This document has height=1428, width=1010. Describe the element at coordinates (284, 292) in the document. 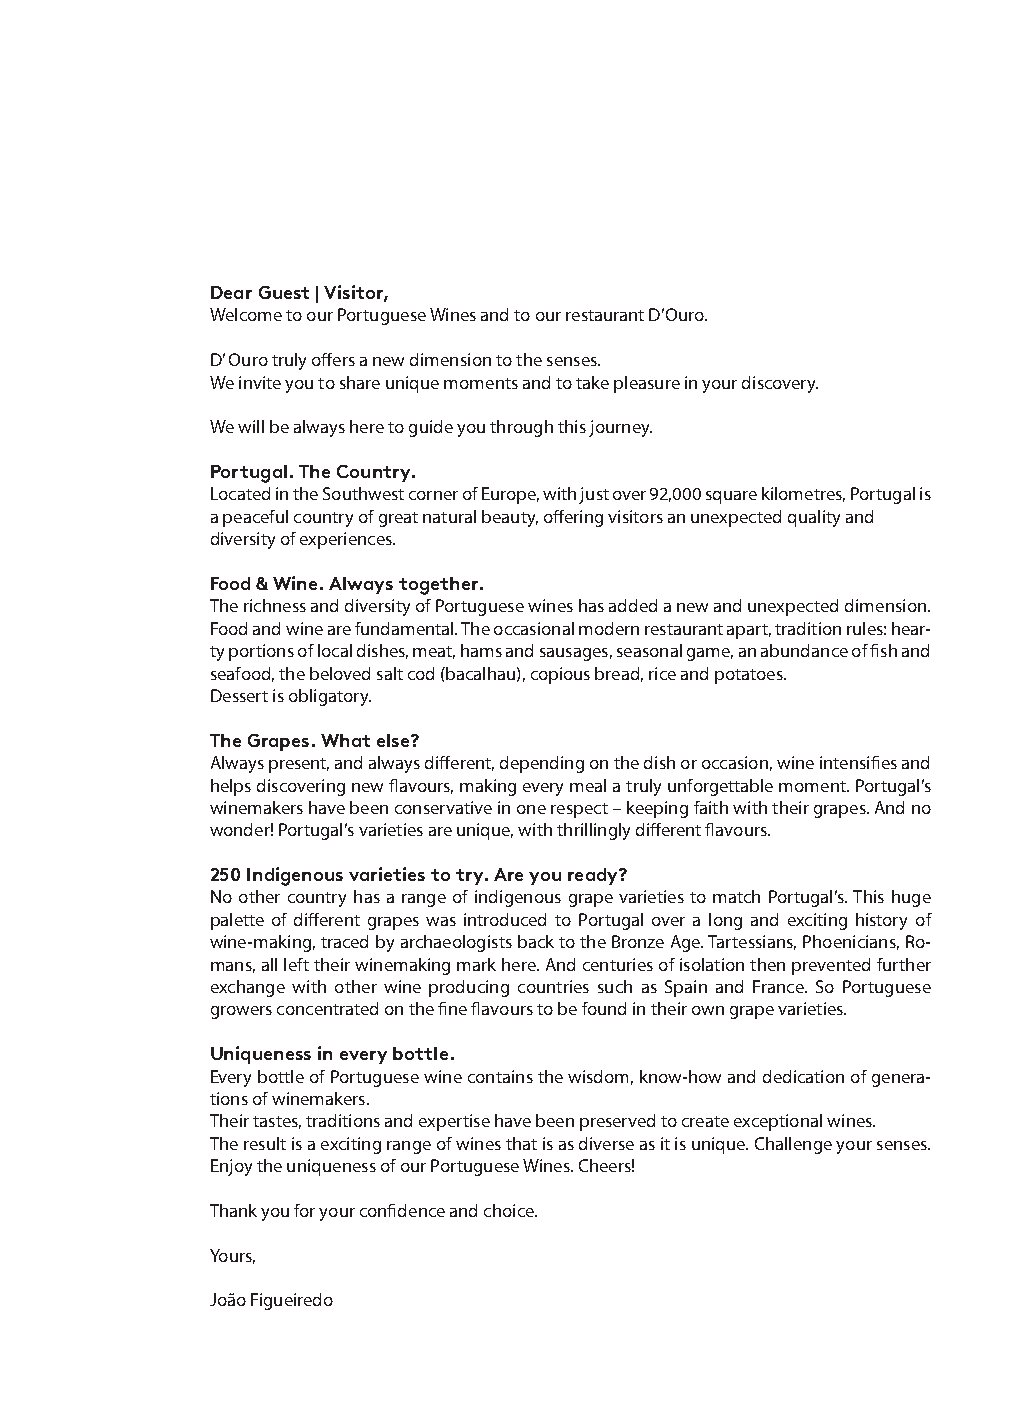

I see `Guest` at that location.
